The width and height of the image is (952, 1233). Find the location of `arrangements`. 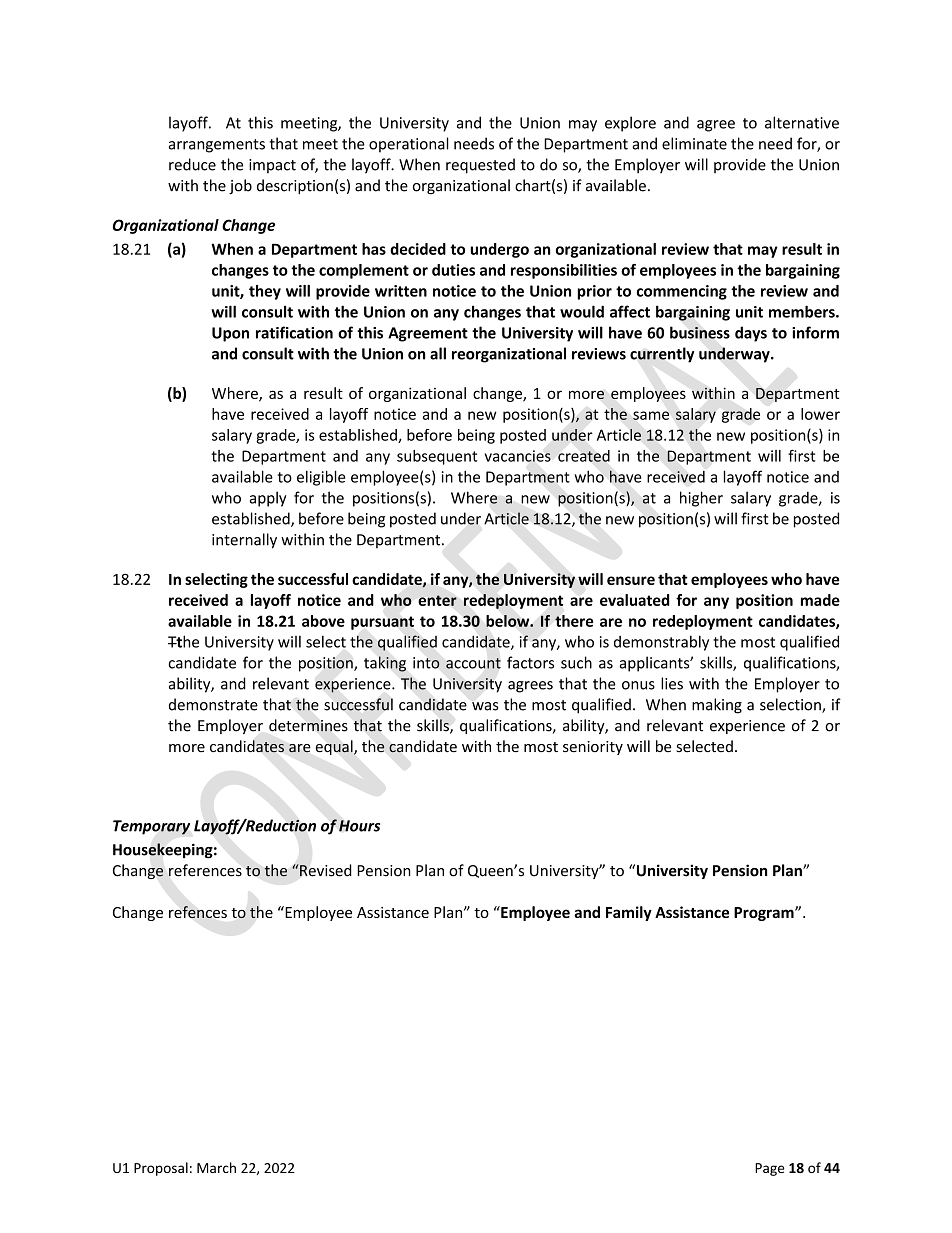

arrangements is located at coordinates (217, 146).
